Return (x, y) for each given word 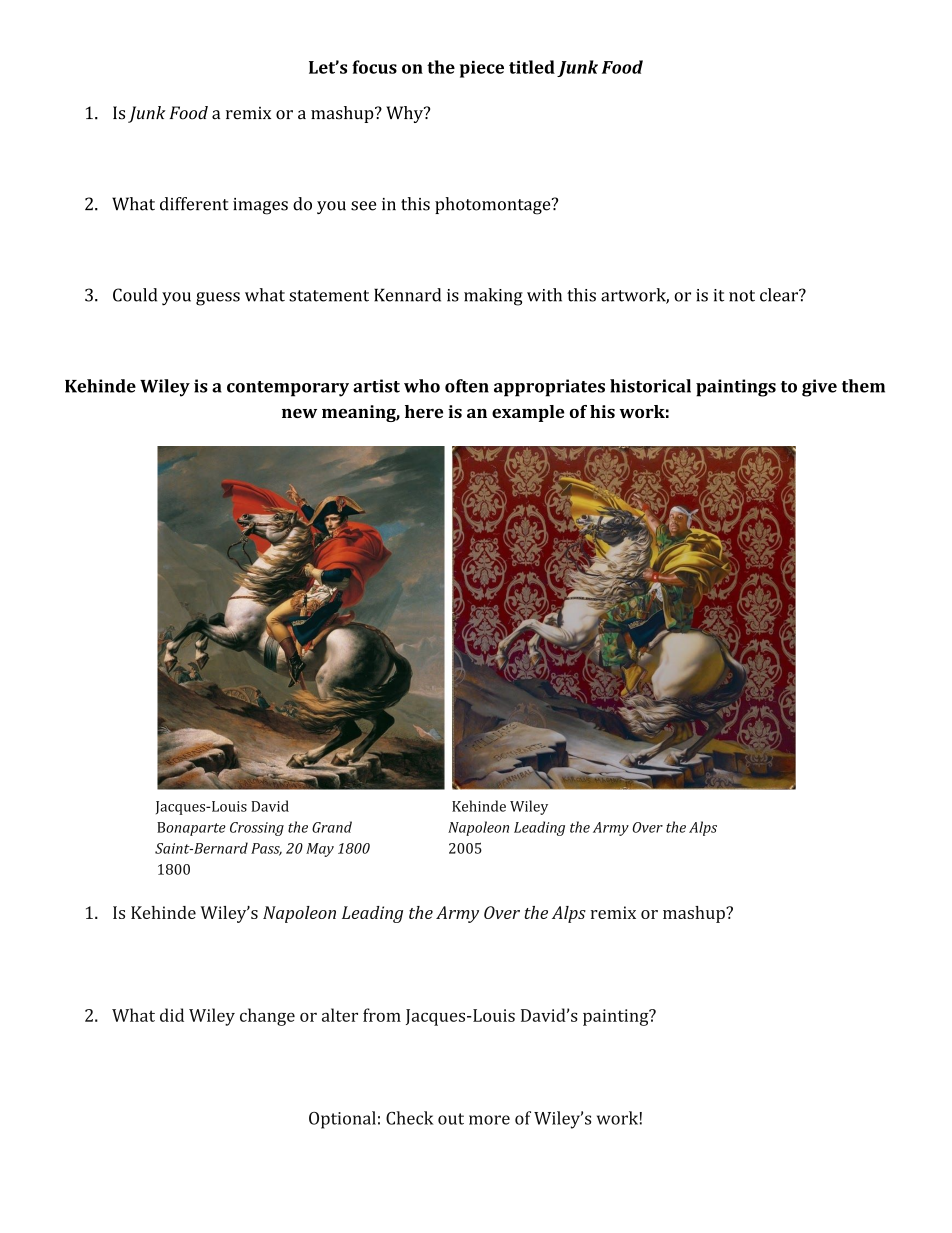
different (194, 204)
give (819, 388)
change (267, 1017)
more (489, 1120)
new (299, 413)
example (528, 413)
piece (482, 69)
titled (532, 67)
